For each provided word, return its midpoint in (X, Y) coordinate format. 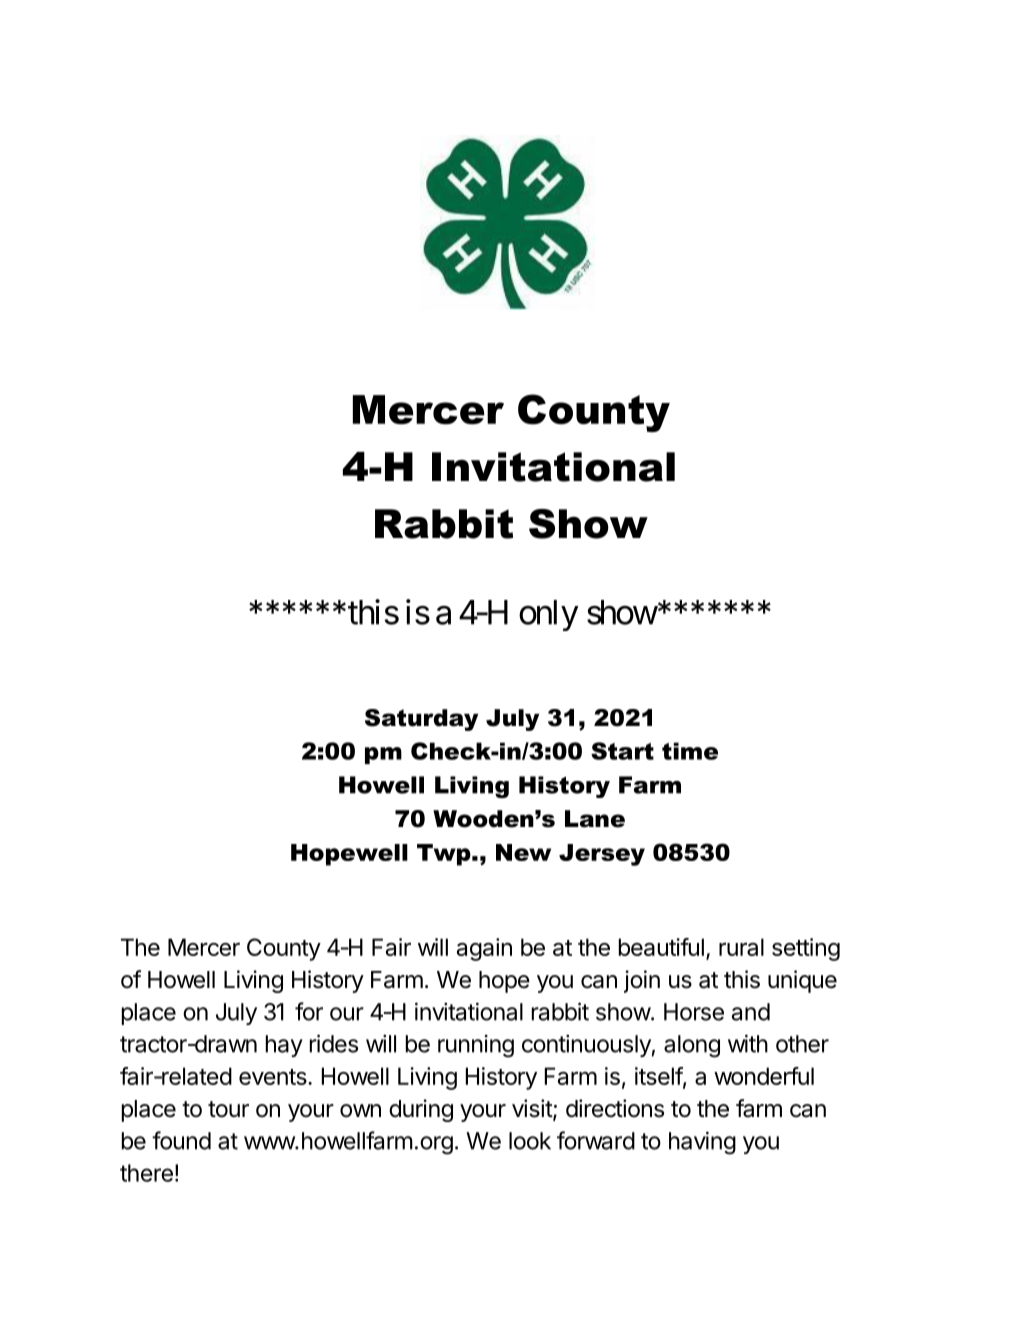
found (181, 1140)
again (484, 949)
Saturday (421, 720)
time (690, 751)
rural (741, 947)
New (523, 852)
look (530, 1141)
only (549, 615)
